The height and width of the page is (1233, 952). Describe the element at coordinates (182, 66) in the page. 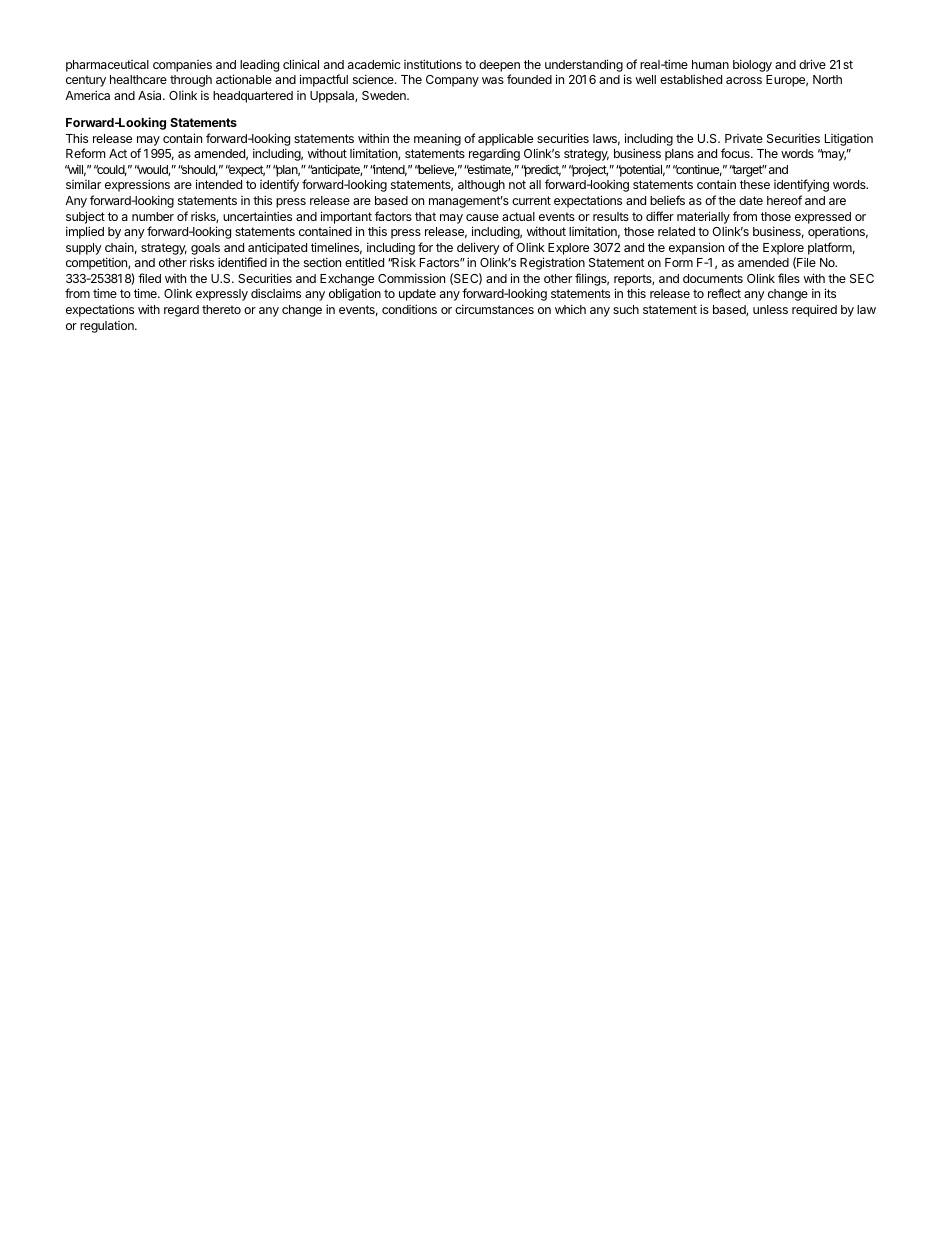

I see `companies` at that location.
